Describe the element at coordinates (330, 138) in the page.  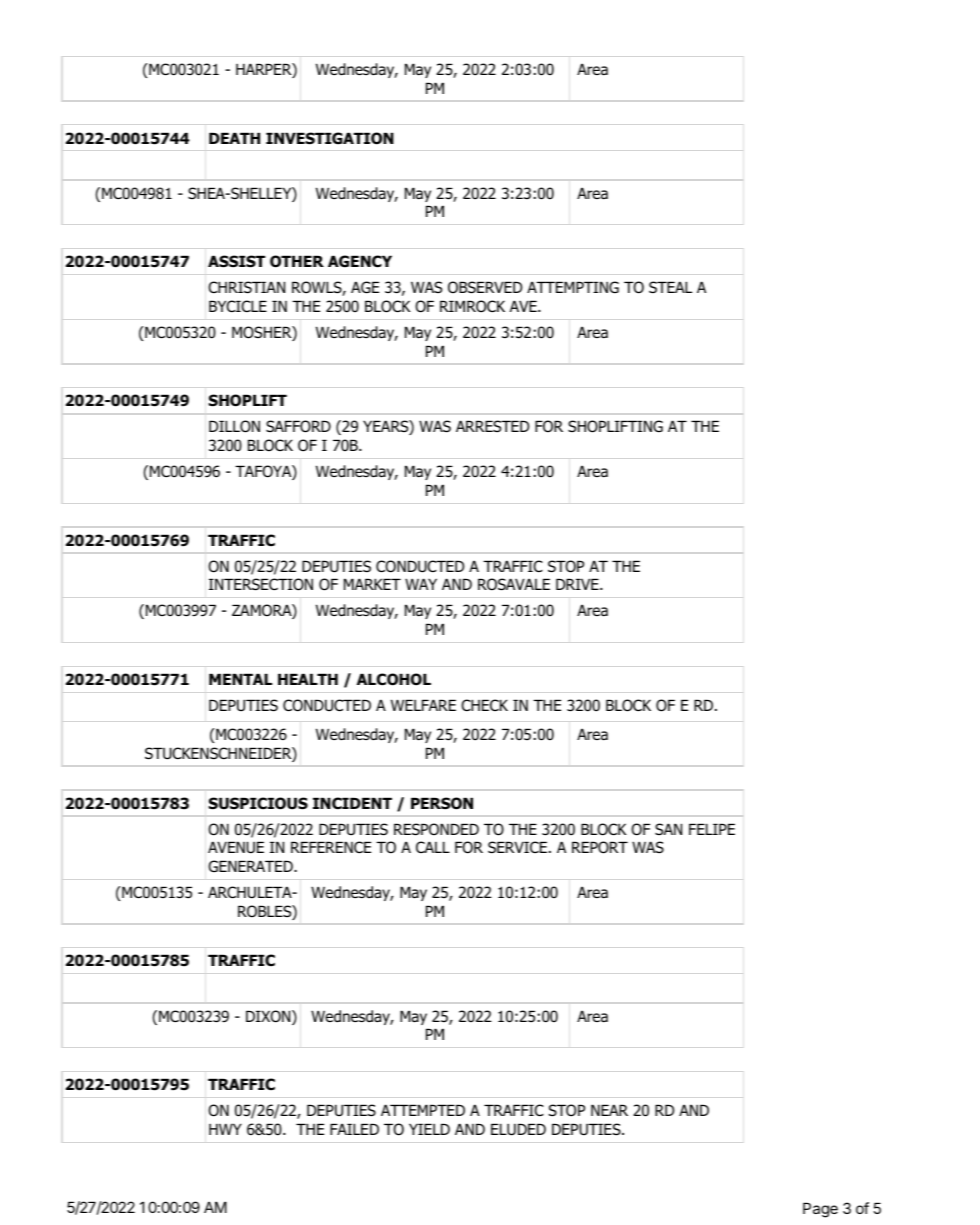
I see `INVESTIGATION` at that location.
